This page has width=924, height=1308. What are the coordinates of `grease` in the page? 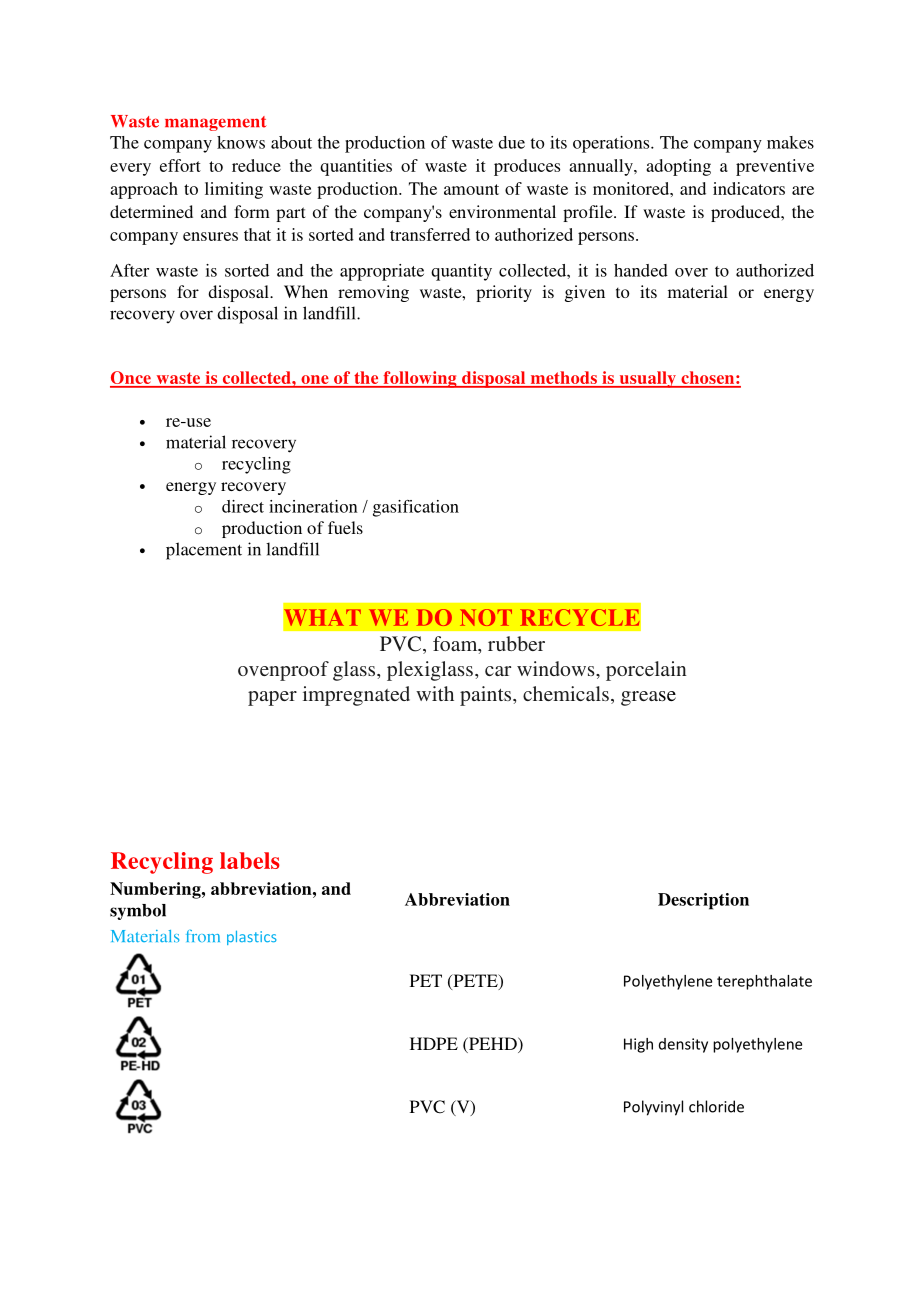 It's located at (648, 698).
